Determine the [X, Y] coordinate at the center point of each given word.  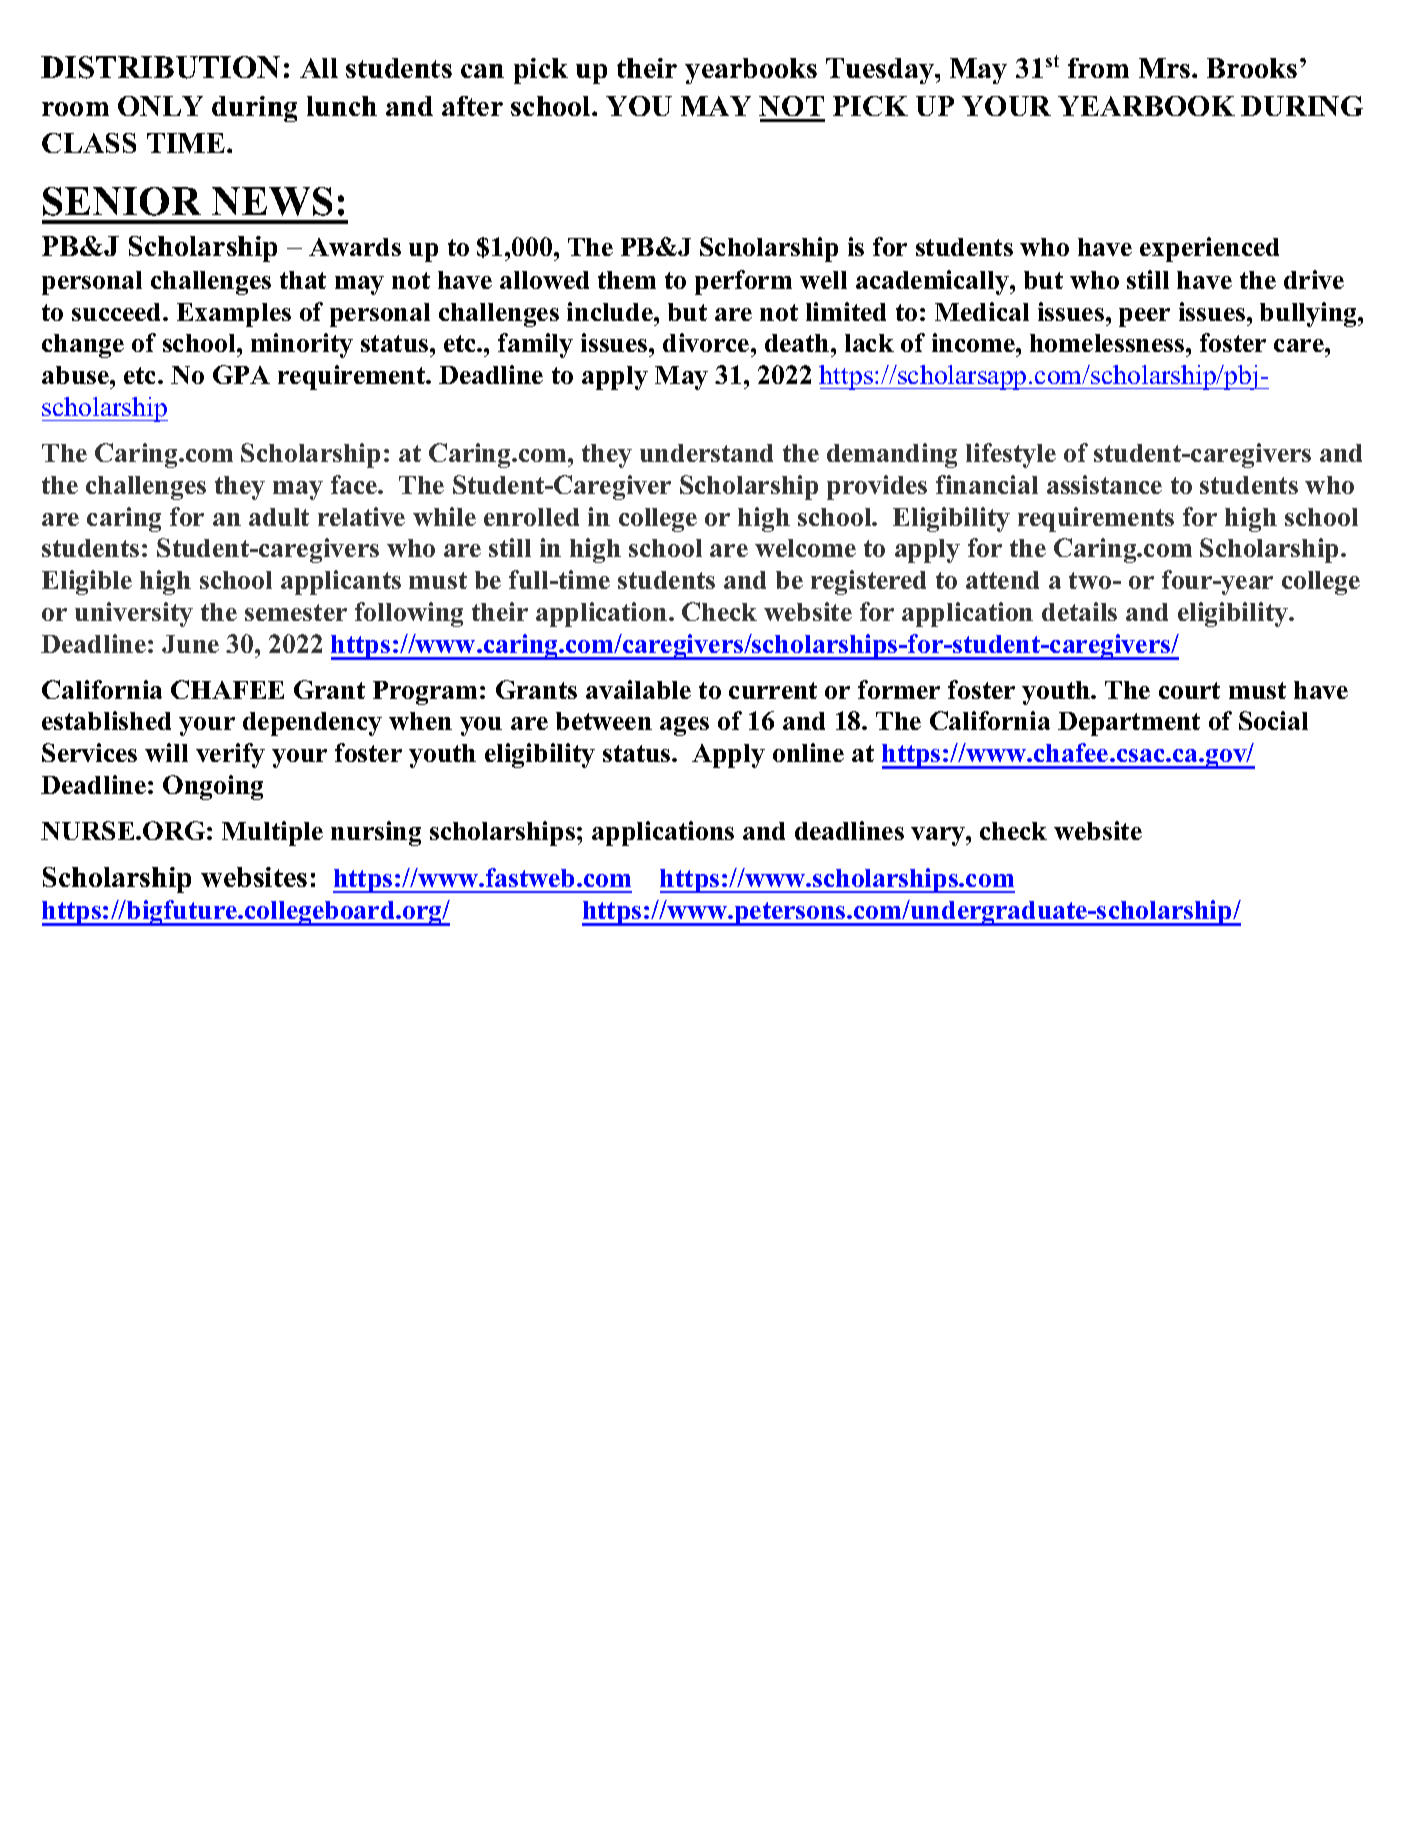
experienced [1209, 249]
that [303, 280]
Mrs [1166, 68]
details [1079, 611]
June [190, 644]
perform [743, 282]
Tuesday [881, 71]
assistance [1104, 484]
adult [279, 517]
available [638, 689]
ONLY [160, 106]
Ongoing [213, 787]
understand [706, 453]
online [808, 752]
